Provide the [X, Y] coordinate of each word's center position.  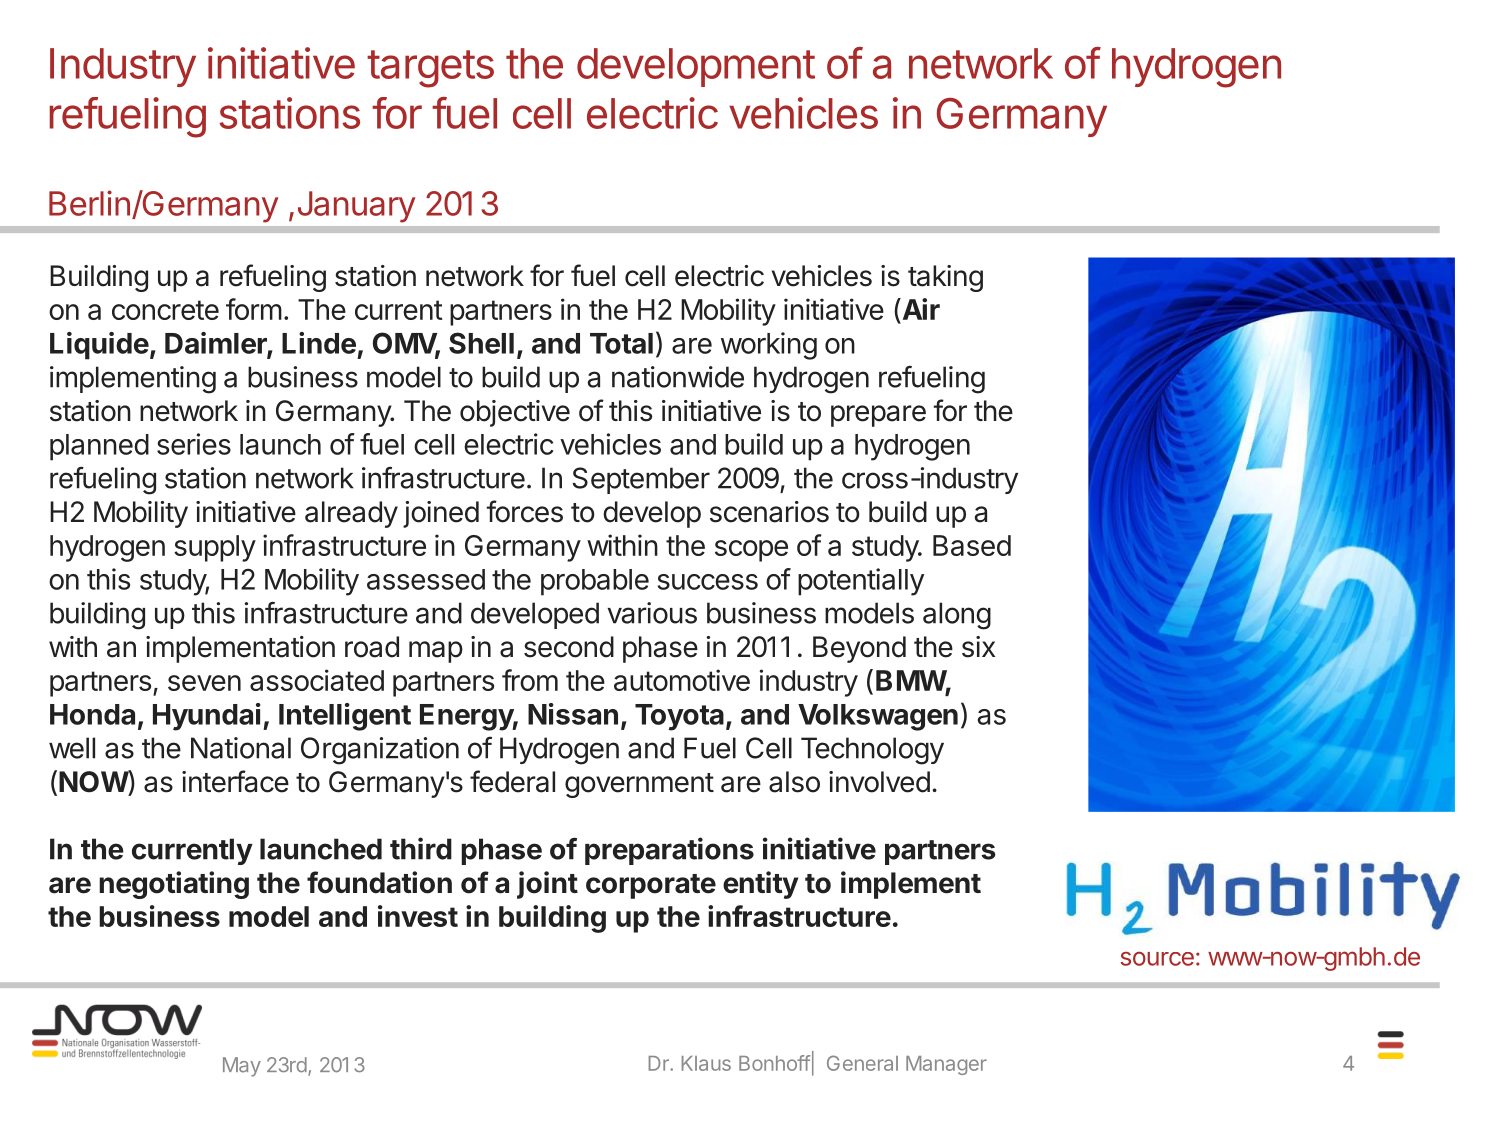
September [641, 480]
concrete [165, 310]
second [569, 647]
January [356, 207]
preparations [669, 851]
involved [879, 782]
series [194, 444]
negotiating [174, 885]
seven [204, 683]
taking [945, 278]
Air [920, 309]
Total [621, 343]
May [242, 1067]
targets [430, 69]
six [978, 647]
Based [972, 545]
